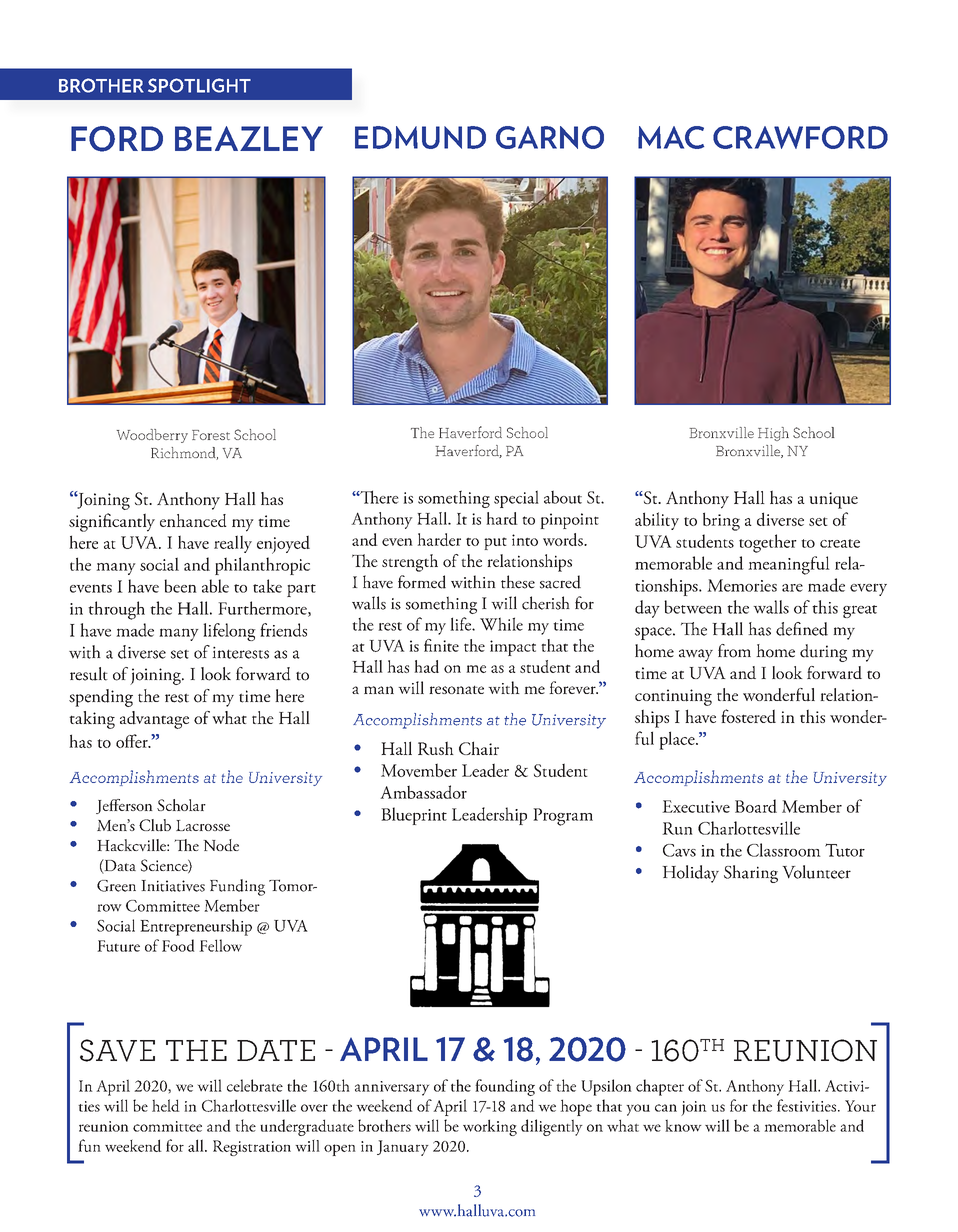  I want to click on EDMUND, so click(420, 137).
